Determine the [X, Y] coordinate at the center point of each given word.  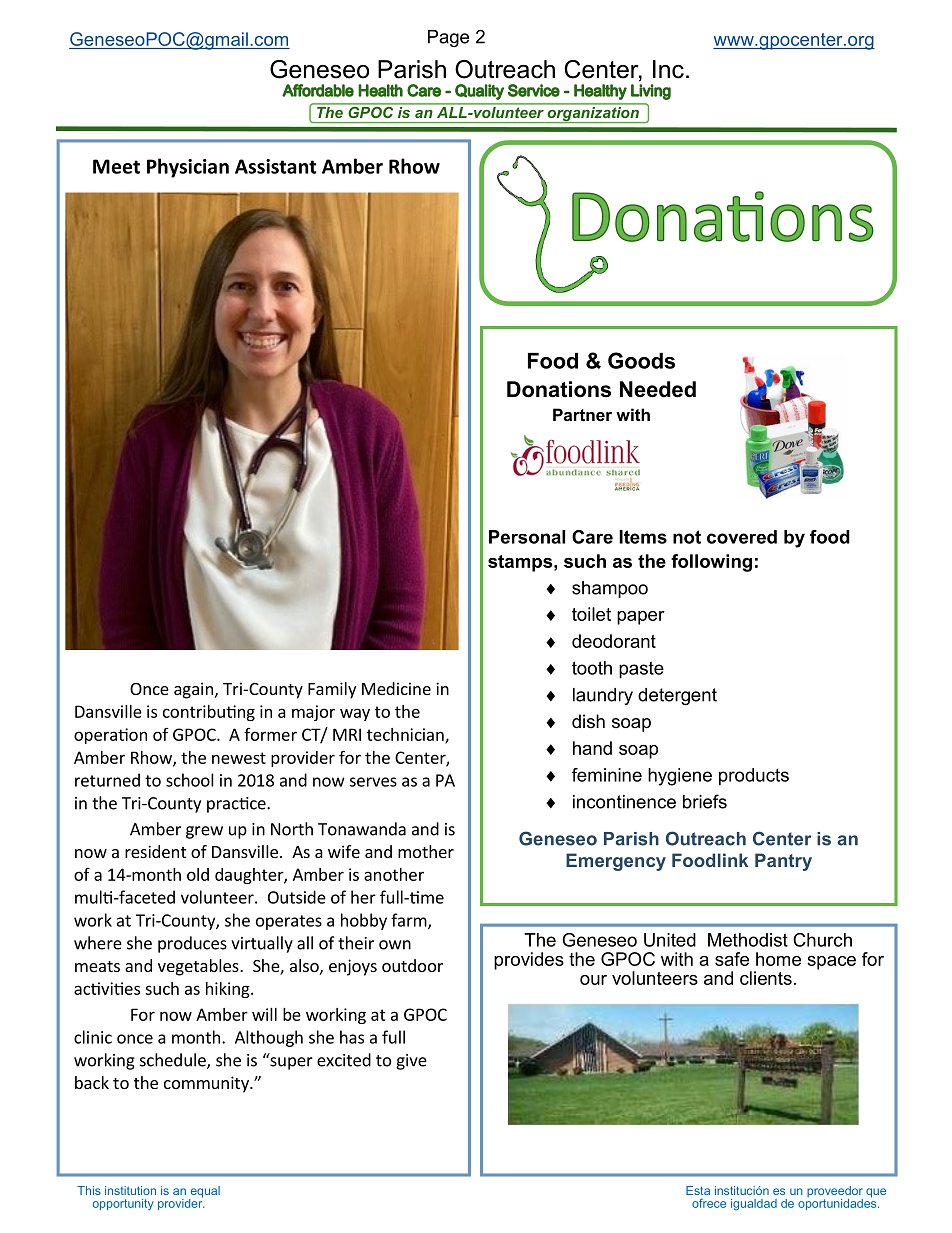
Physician [188, 168]
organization [593, 113]
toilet [591, 614]
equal [204, 1193]
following [711, 563]
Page [448, 38]
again [193, 690]
